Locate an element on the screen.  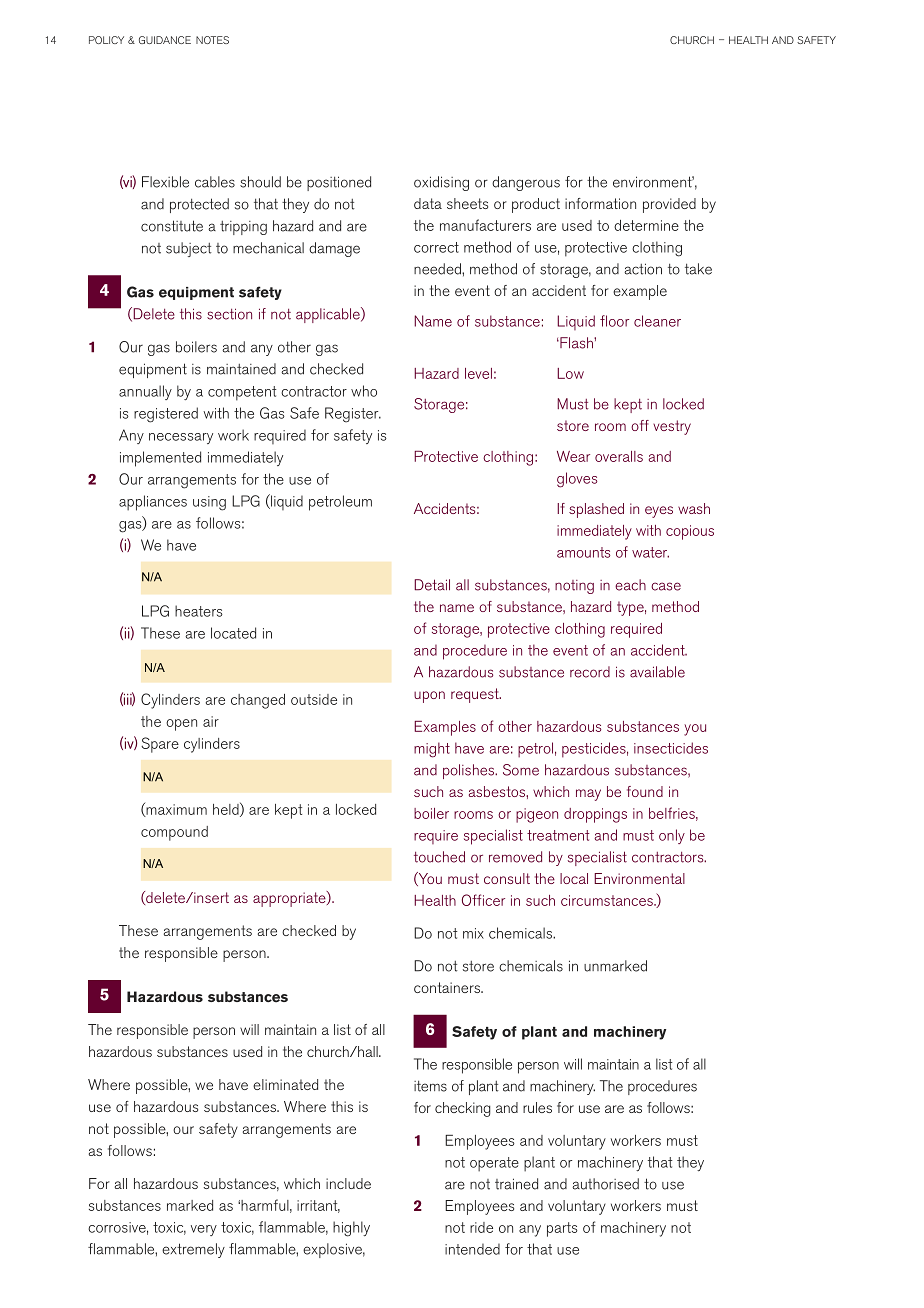
very is located at coordinates (204, 1230).
